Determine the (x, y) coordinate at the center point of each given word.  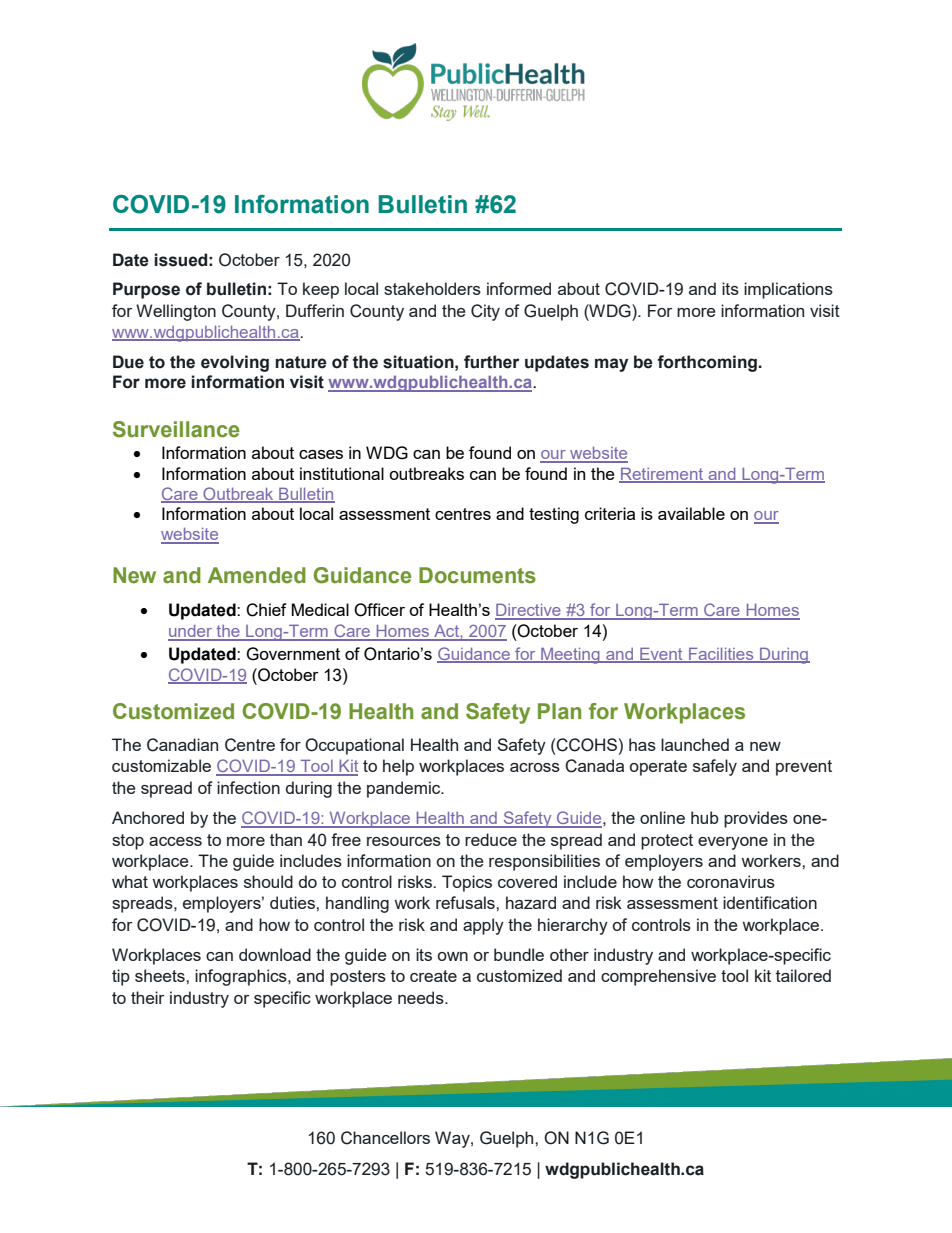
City (485, 312)
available (691, 513)
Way (453, 1139)
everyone (733, 843)
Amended (257, 575)
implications (788, 290)
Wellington (176, 312)
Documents (477, 575)
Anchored (148, 817)
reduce (491, 839)
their (147, 997)
